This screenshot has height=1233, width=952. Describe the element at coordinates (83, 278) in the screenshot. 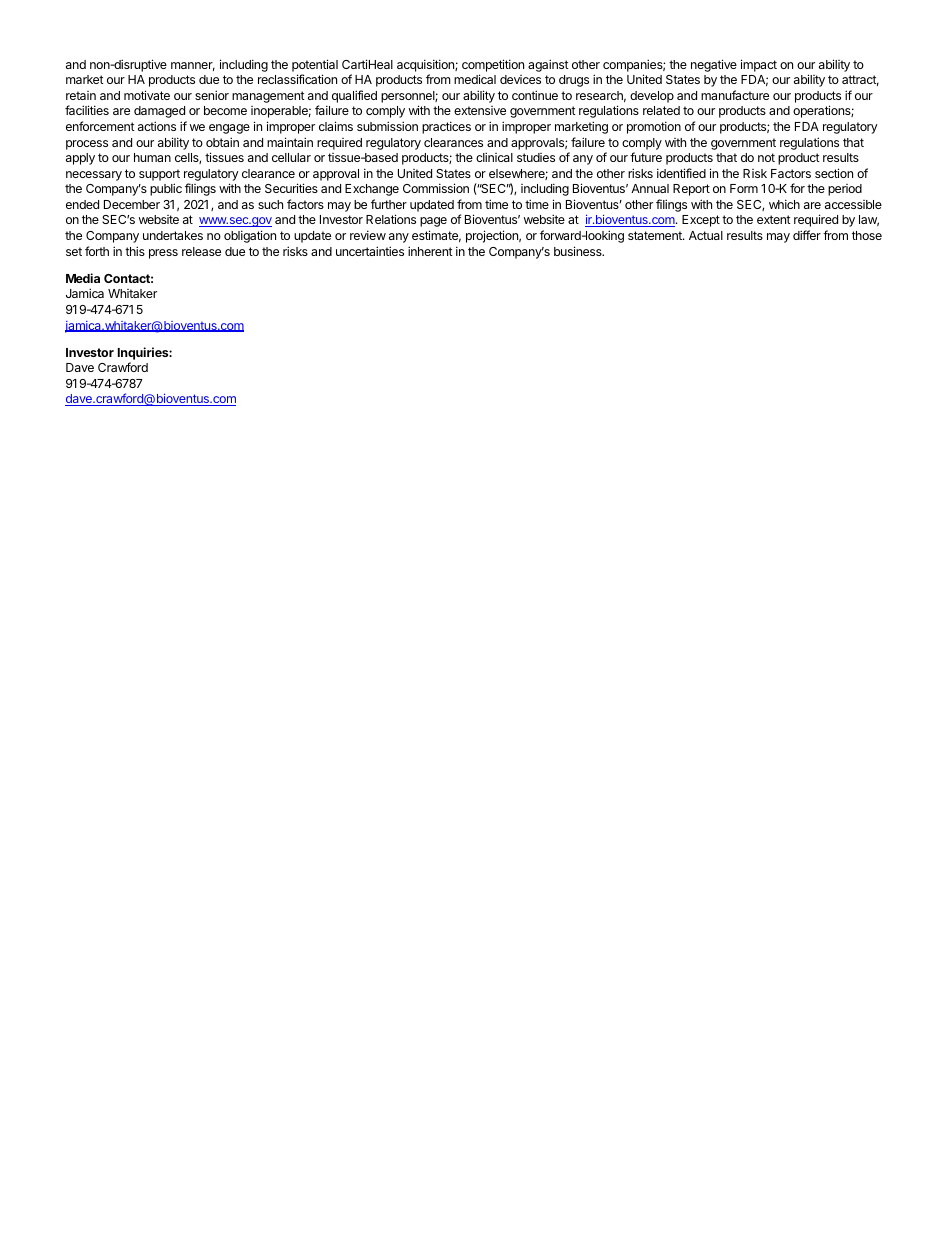

I see `Media` at that location.
